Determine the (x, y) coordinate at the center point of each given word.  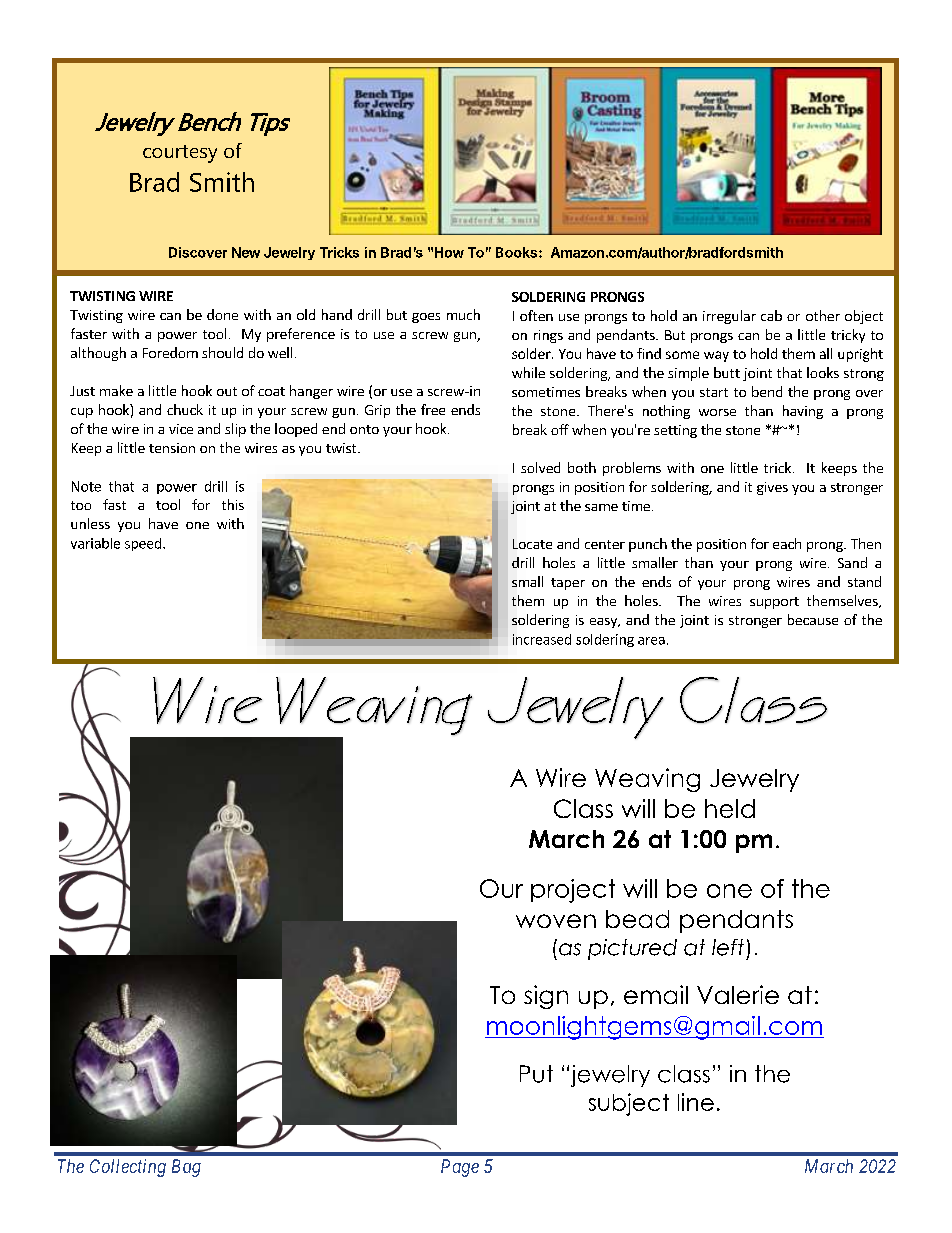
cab (771, 315)
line (696, 1102)
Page (460, 1168)
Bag (186, 1168)
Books (516, 252)
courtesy (180, 154)
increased (542, 639)
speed (143, 544)
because (813, 619)
